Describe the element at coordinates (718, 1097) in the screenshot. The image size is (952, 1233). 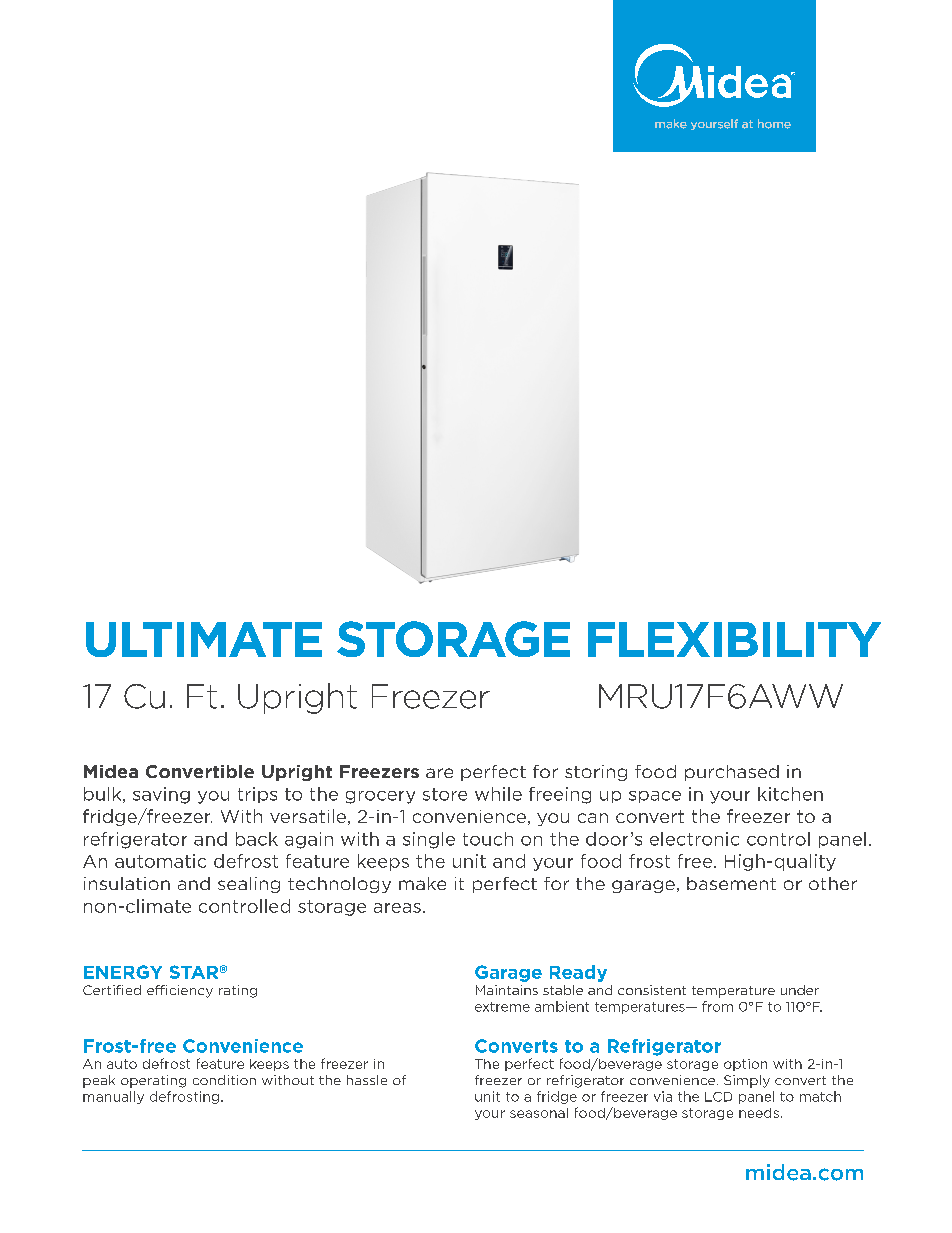
I see `LCD` at that location.
